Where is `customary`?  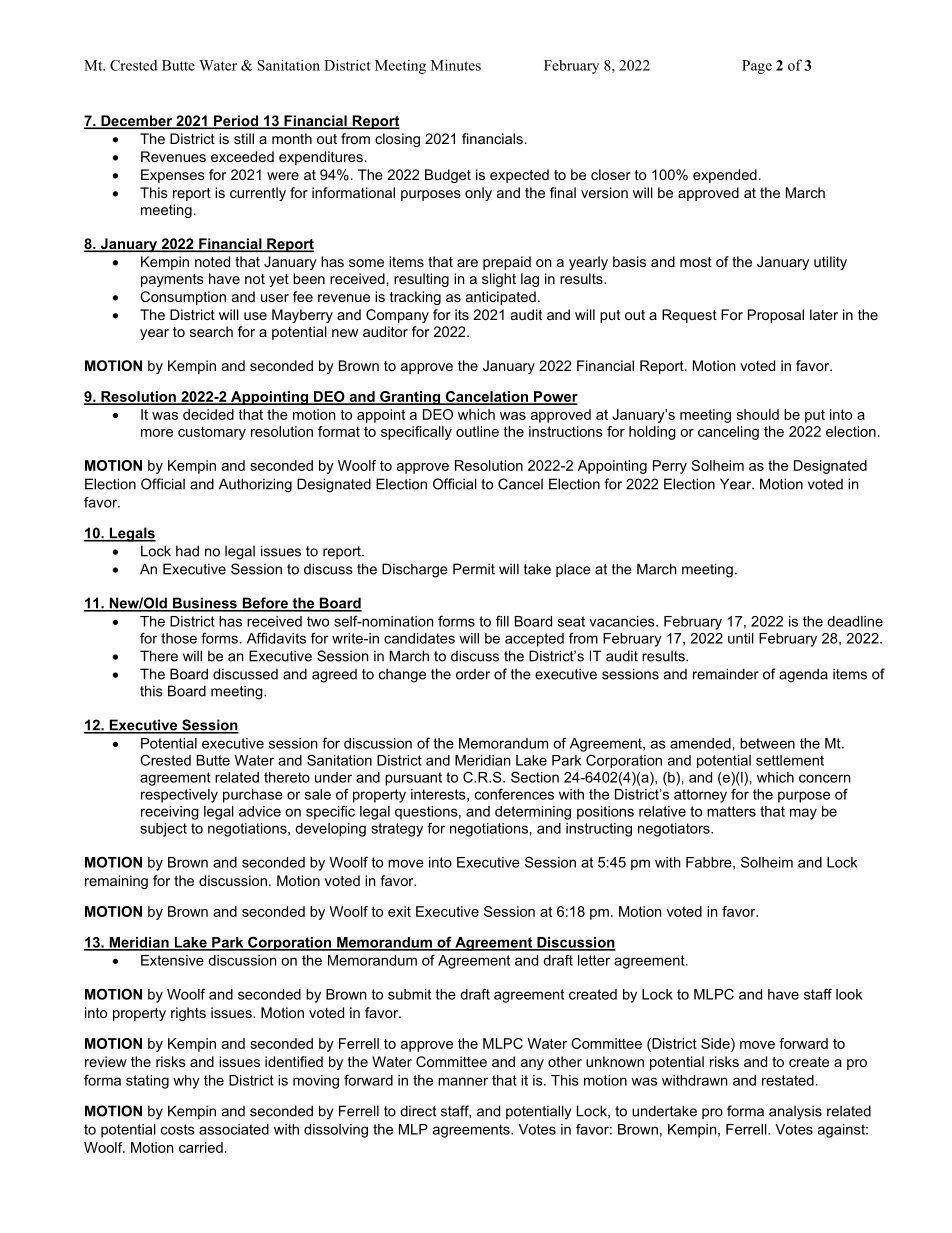 customary is located at coordinates (212, 433).
